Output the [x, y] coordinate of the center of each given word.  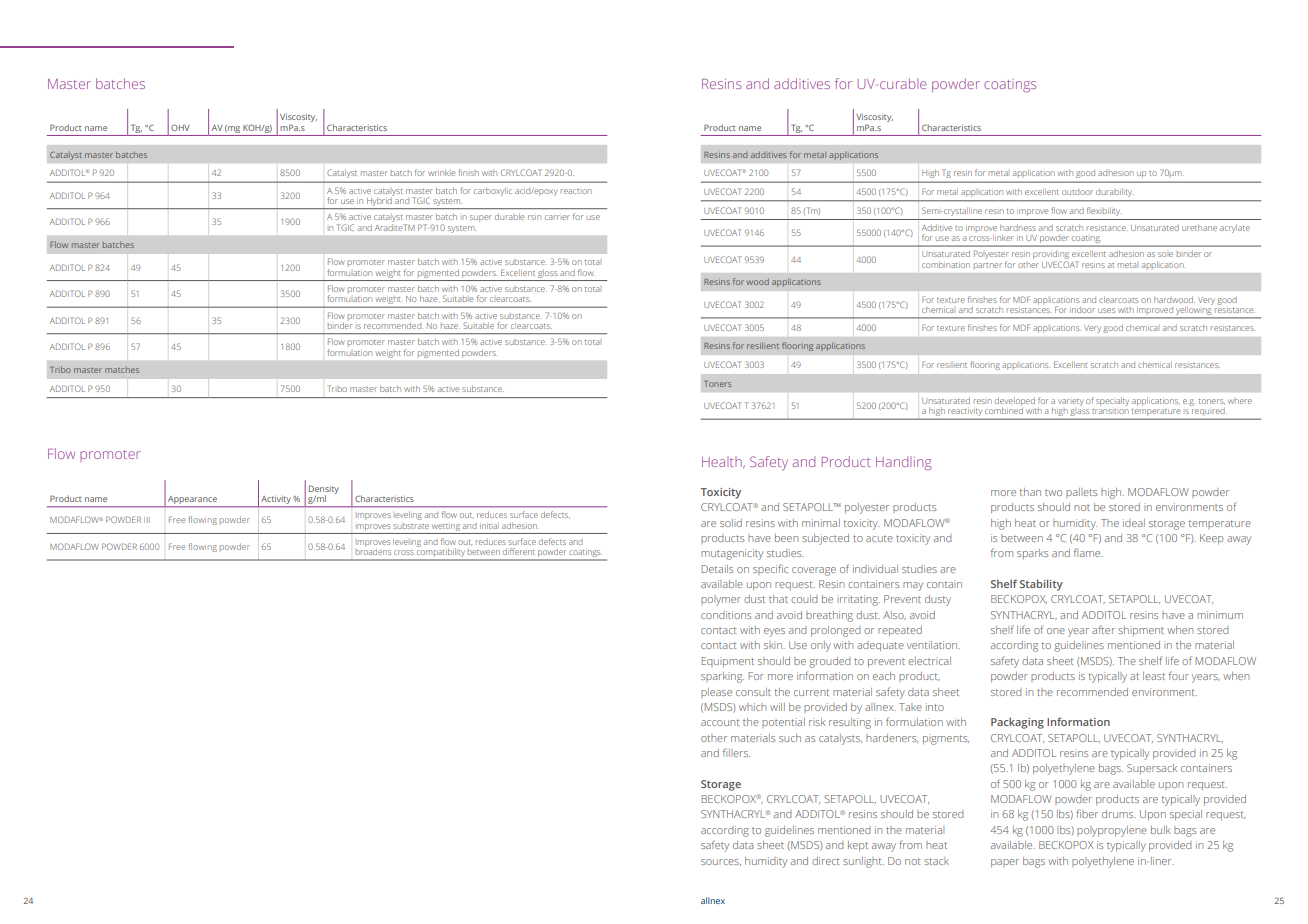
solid [731, 523]
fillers [736, 752]
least [1154, 676]
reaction [576, 191]
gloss [547, 274]
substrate [411, 526]
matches [122, 370]
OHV [180, 127]
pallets [1081, 493]
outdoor [1077, 192]
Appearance [192, 501]
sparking [722, 677]
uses [1106, 310]
